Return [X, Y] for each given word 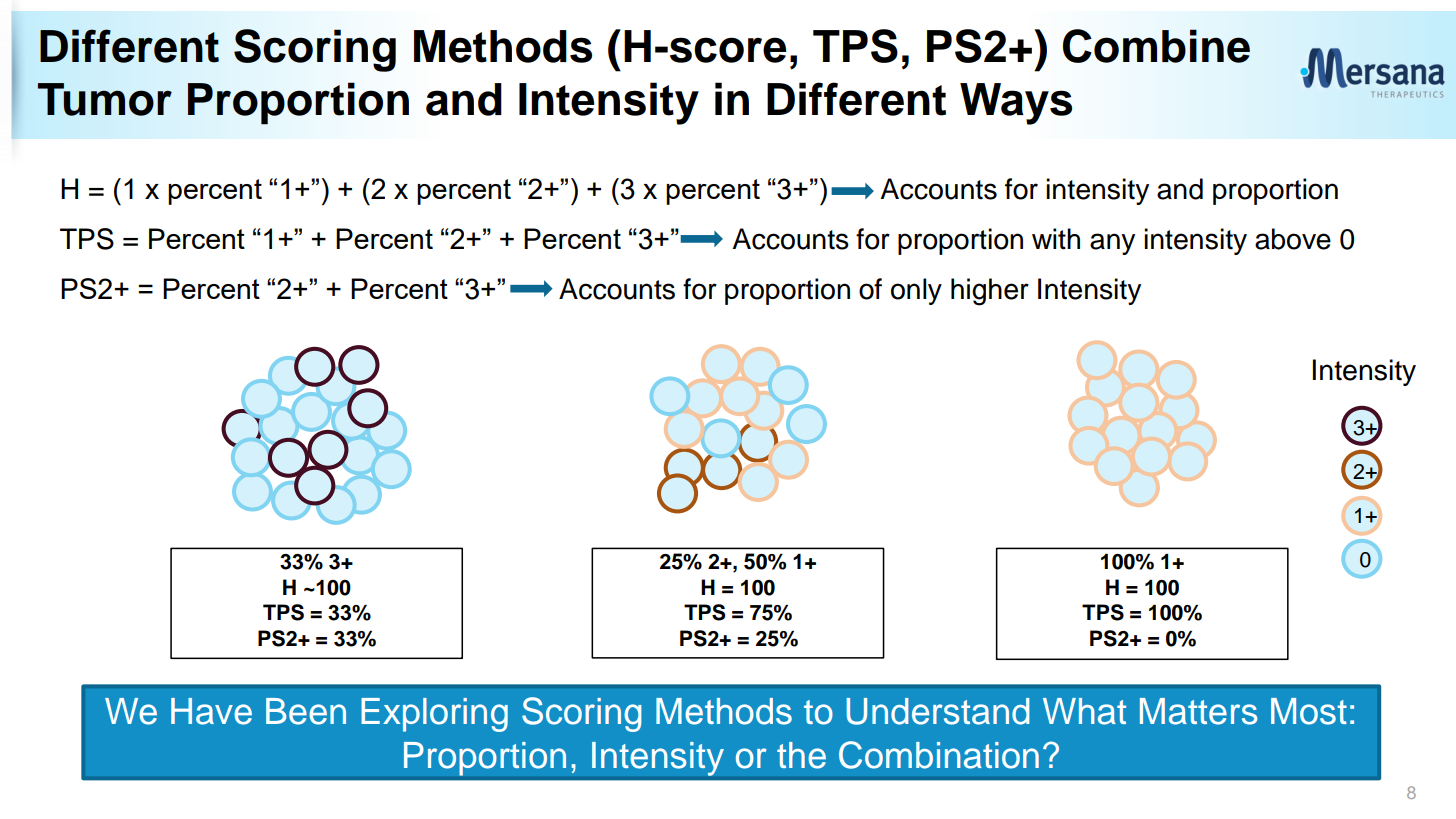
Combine [1156, 46]
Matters [1199, 711]
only [916, 291]
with [1056, 239]
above [1293, 239]
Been [306, 711]
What [1084, 711]
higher [990, 292]
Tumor [105, 99]
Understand [938, 711]
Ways [1016, 104]
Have [211, 711]
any [1112, 244]
